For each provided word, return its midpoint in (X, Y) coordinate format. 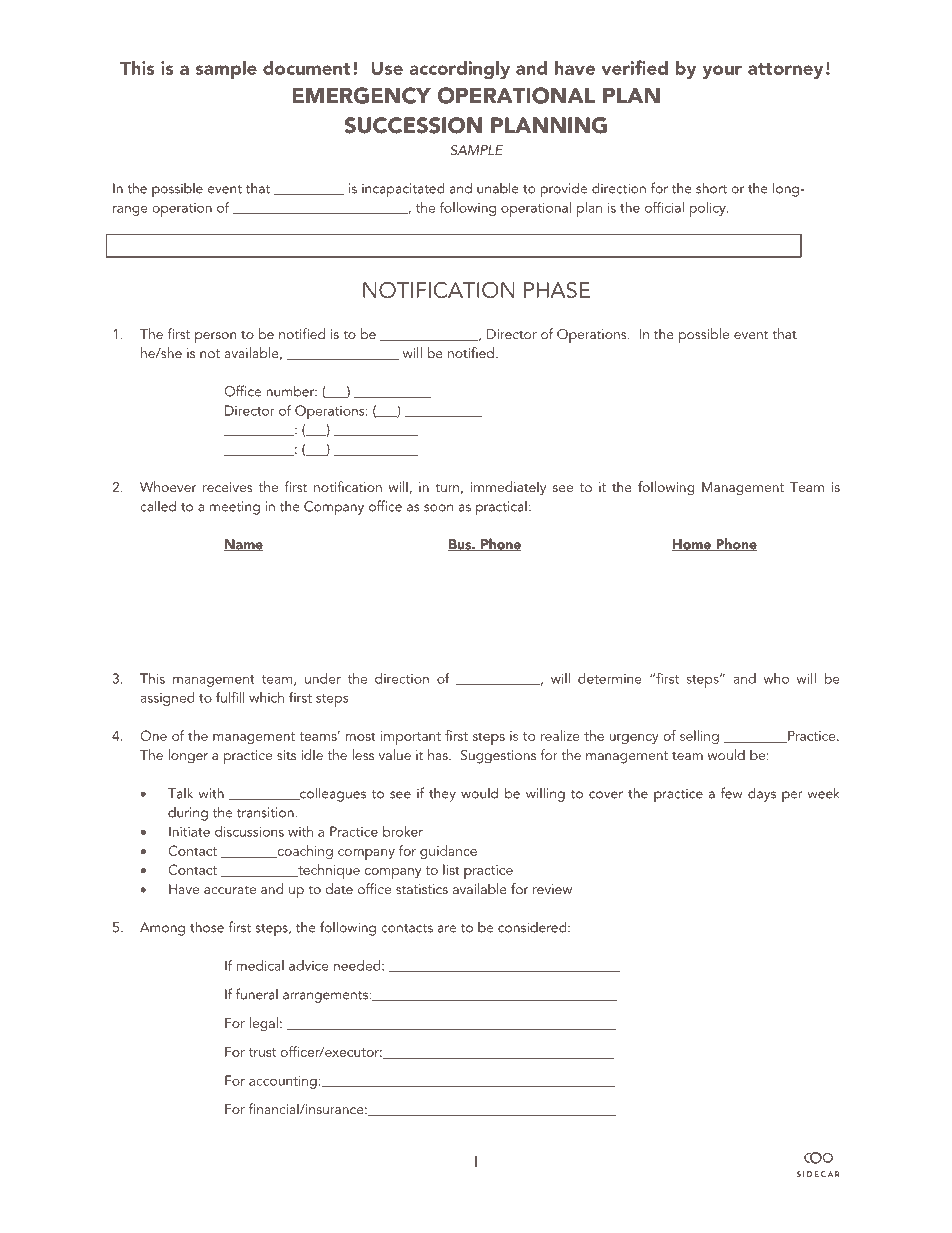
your (722, 72)
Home (692, 545)
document (307, 67)
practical (501, 508)
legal (264, 1024)
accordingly (459, 69)
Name (243, 545)
